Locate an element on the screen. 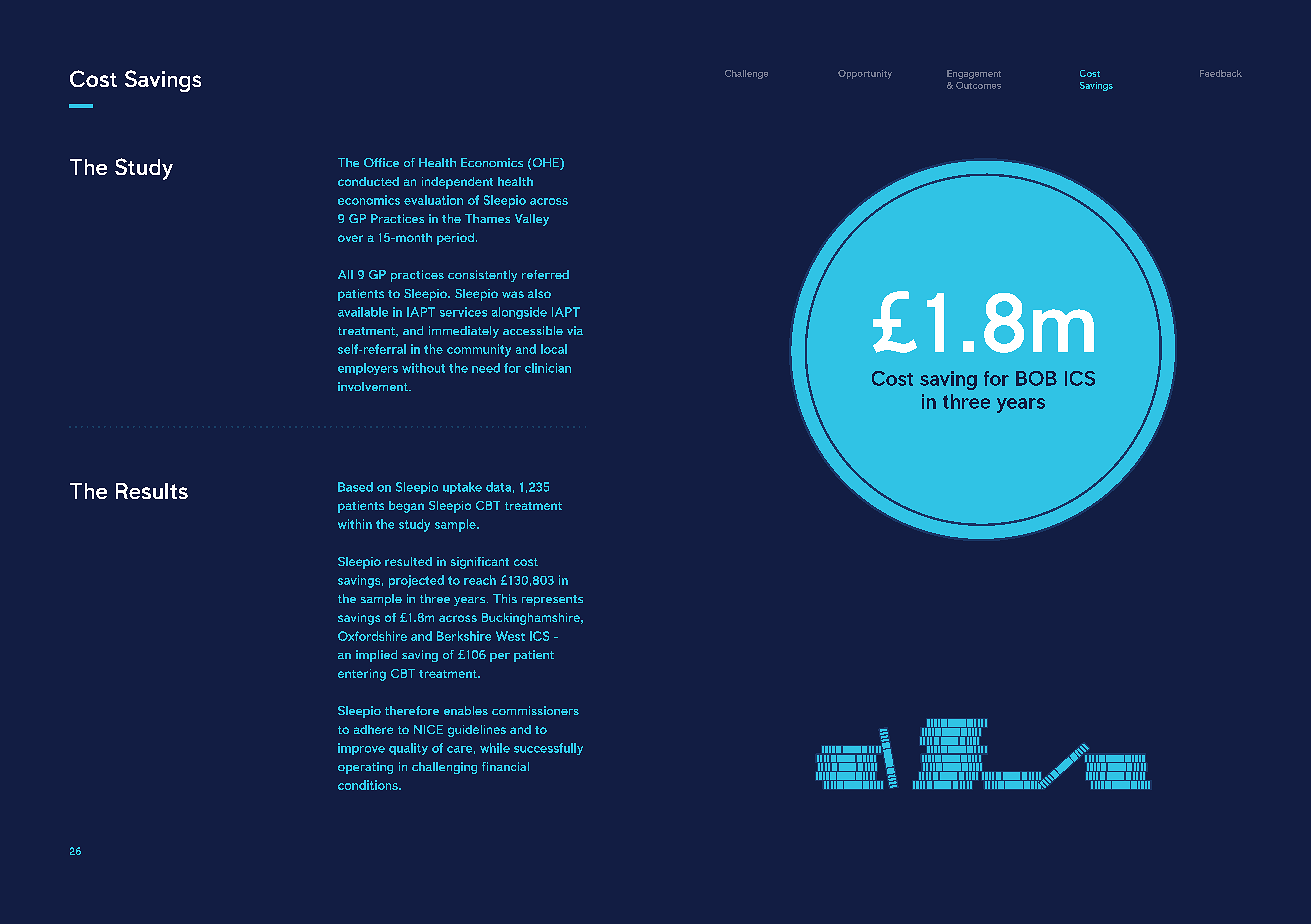 The width and height of the screenshot is (1311, 924). over is located at coordinates (350, 238).
